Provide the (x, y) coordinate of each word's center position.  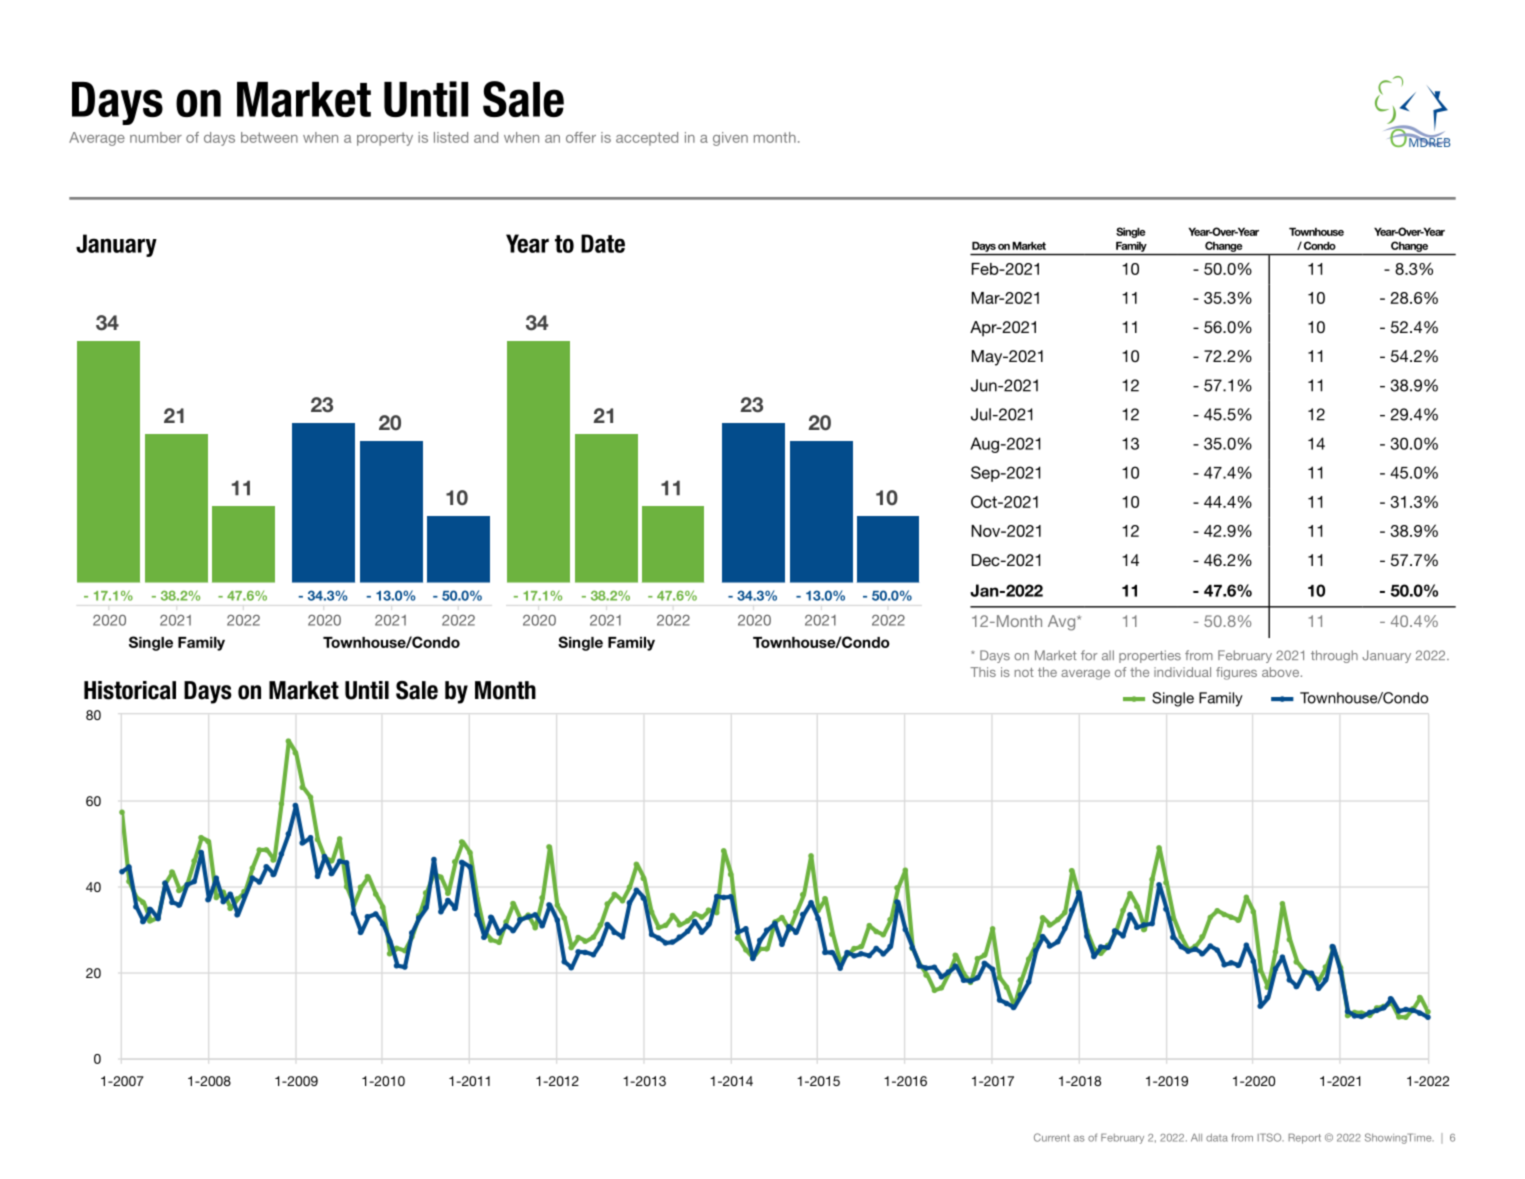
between (269, 137)
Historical (130, 690)
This (983, 672)
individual (1182, 672)
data (1217, 1138)
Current (1052, 1137)
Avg (1063, 623)
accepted (647, 139)
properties (1150, 656)
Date (603, 243)
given (730, 139)
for (1089, 655)
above (1282, 672)
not (1024, 672)
